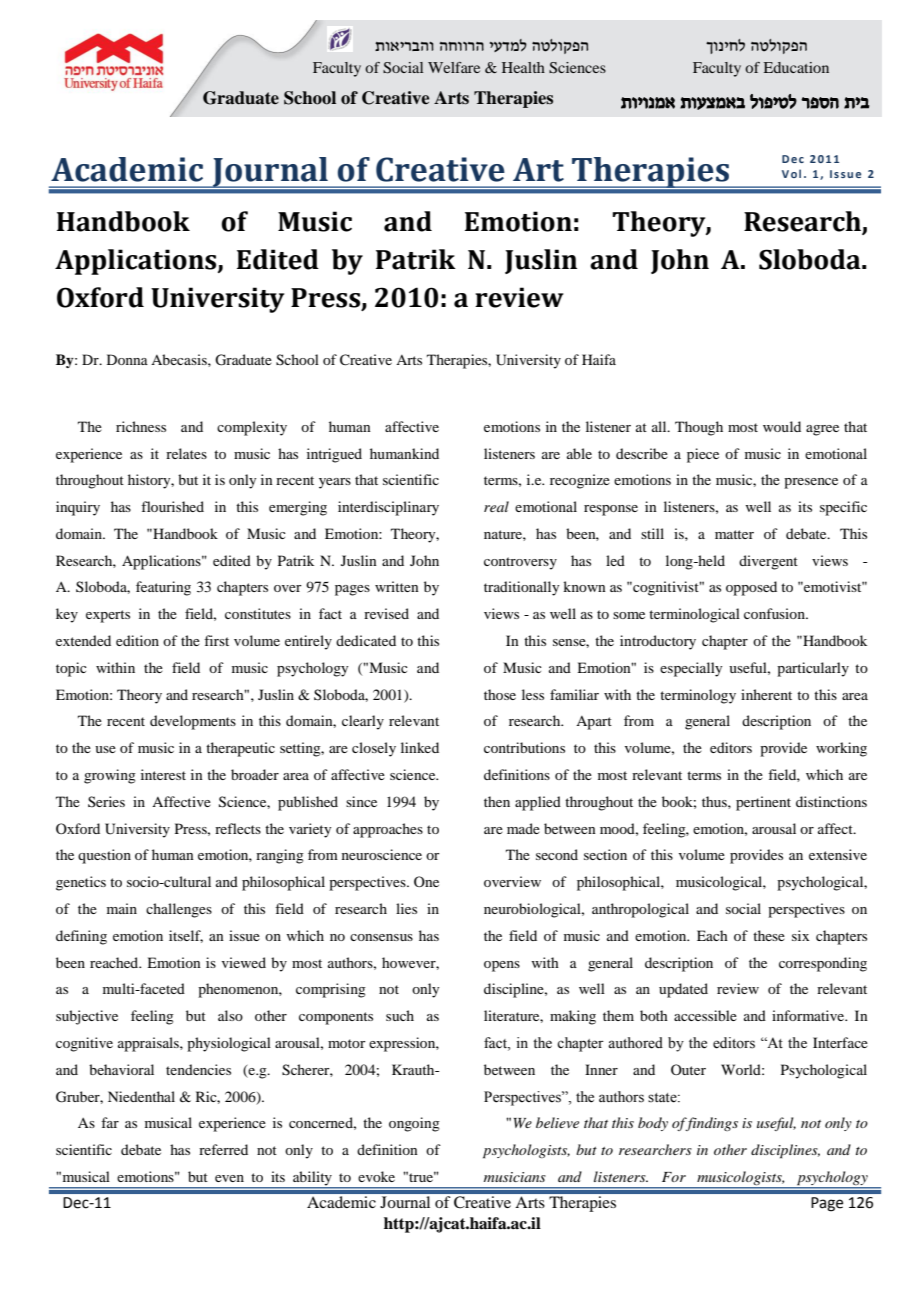  What do you see at coordinates (186, 453) in the document?
I see `relates` at bounding box center [186, 453].
